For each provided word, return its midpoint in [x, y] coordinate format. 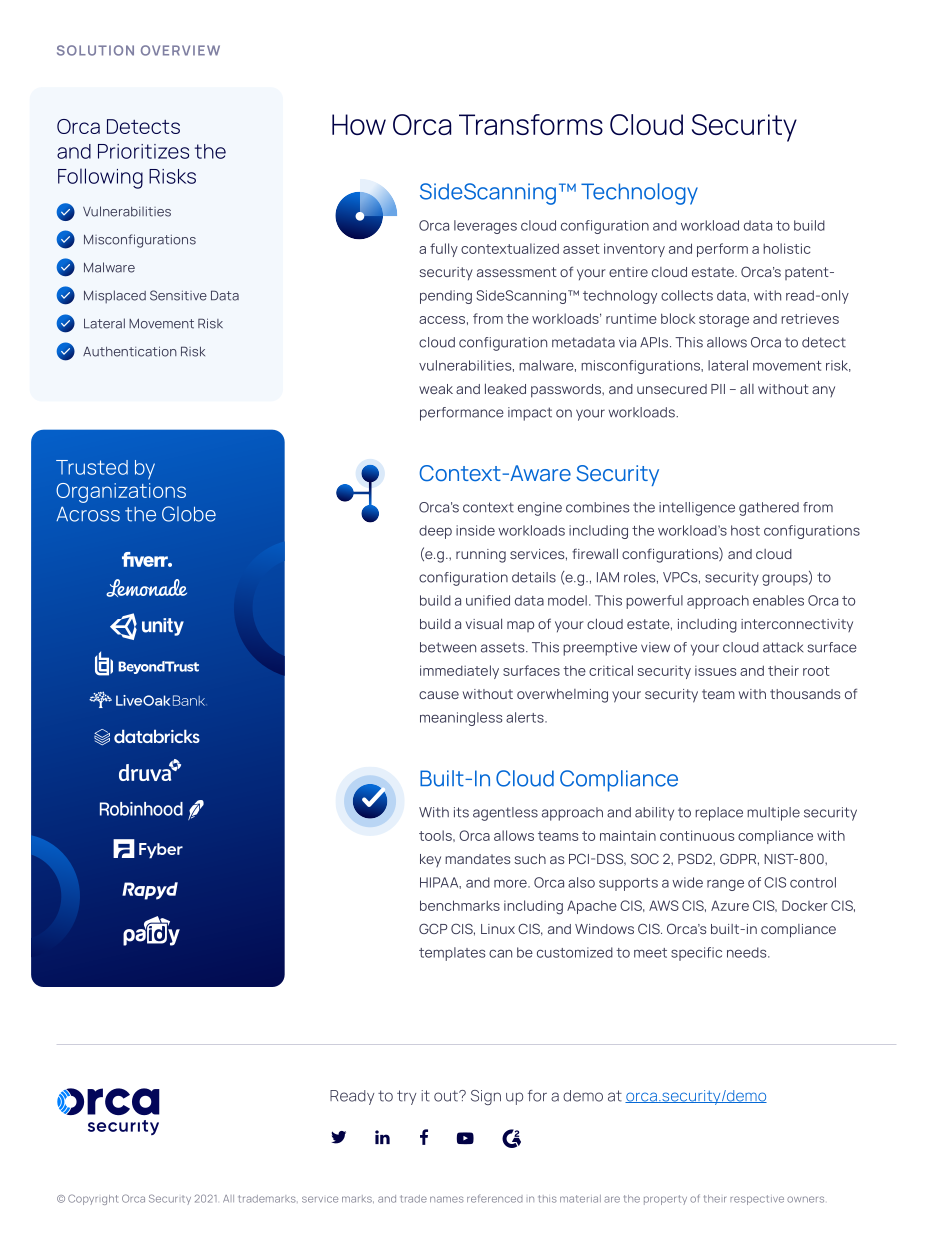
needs [748, 952]
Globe [189, 514]
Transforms [531, 124]
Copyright [93, 1199]
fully [444, 250]
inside [475, 530]
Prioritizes [143, 151]
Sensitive [178, 295]
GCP [433, 928]
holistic [786, 248]
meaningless [461, 719]
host [745, 530]
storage [724, 321]
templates [452, 954]
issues [715, 671]
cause [439, 695]
